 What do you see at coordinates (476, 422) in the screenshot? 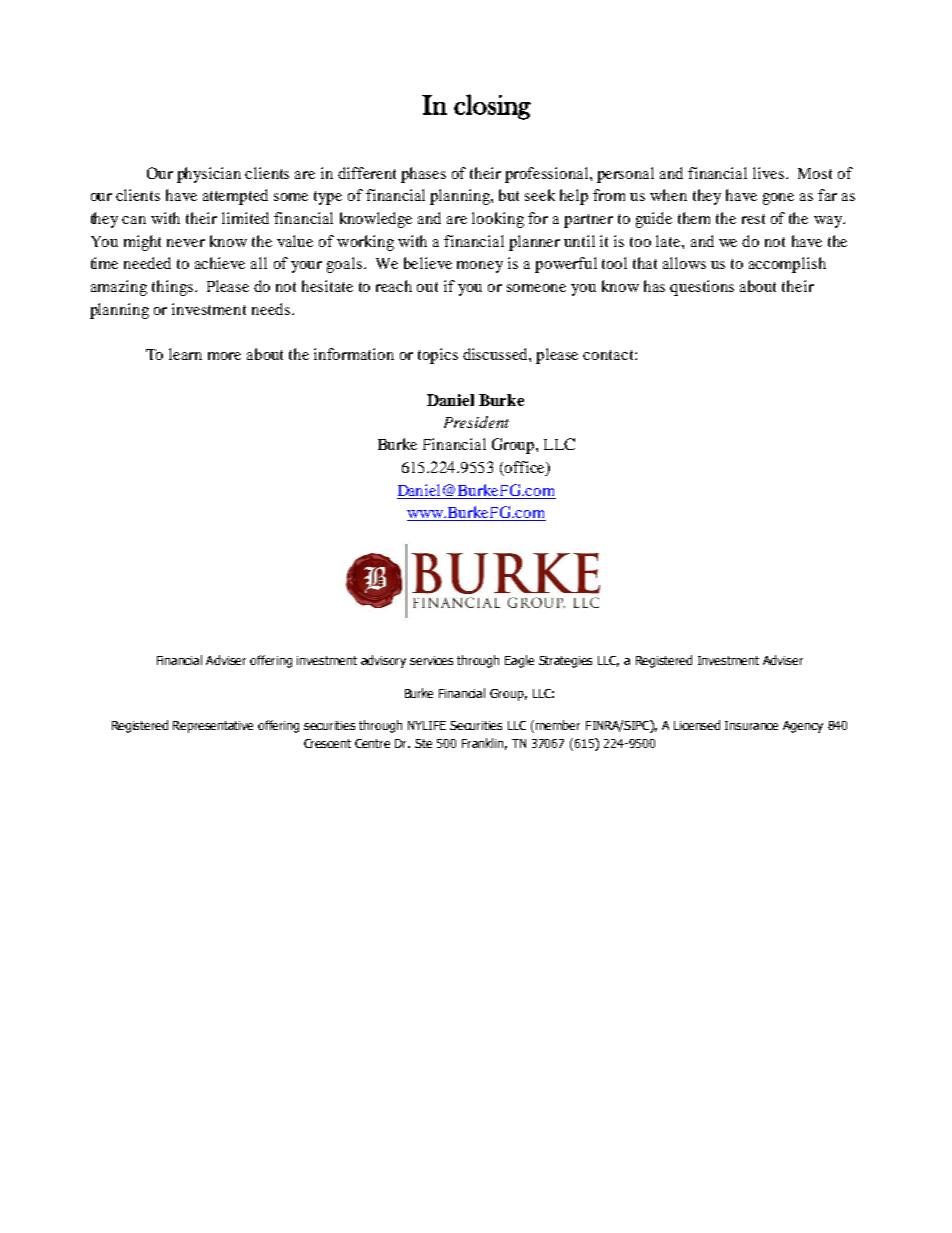
I see `President` at bounding box center [476, 422].
